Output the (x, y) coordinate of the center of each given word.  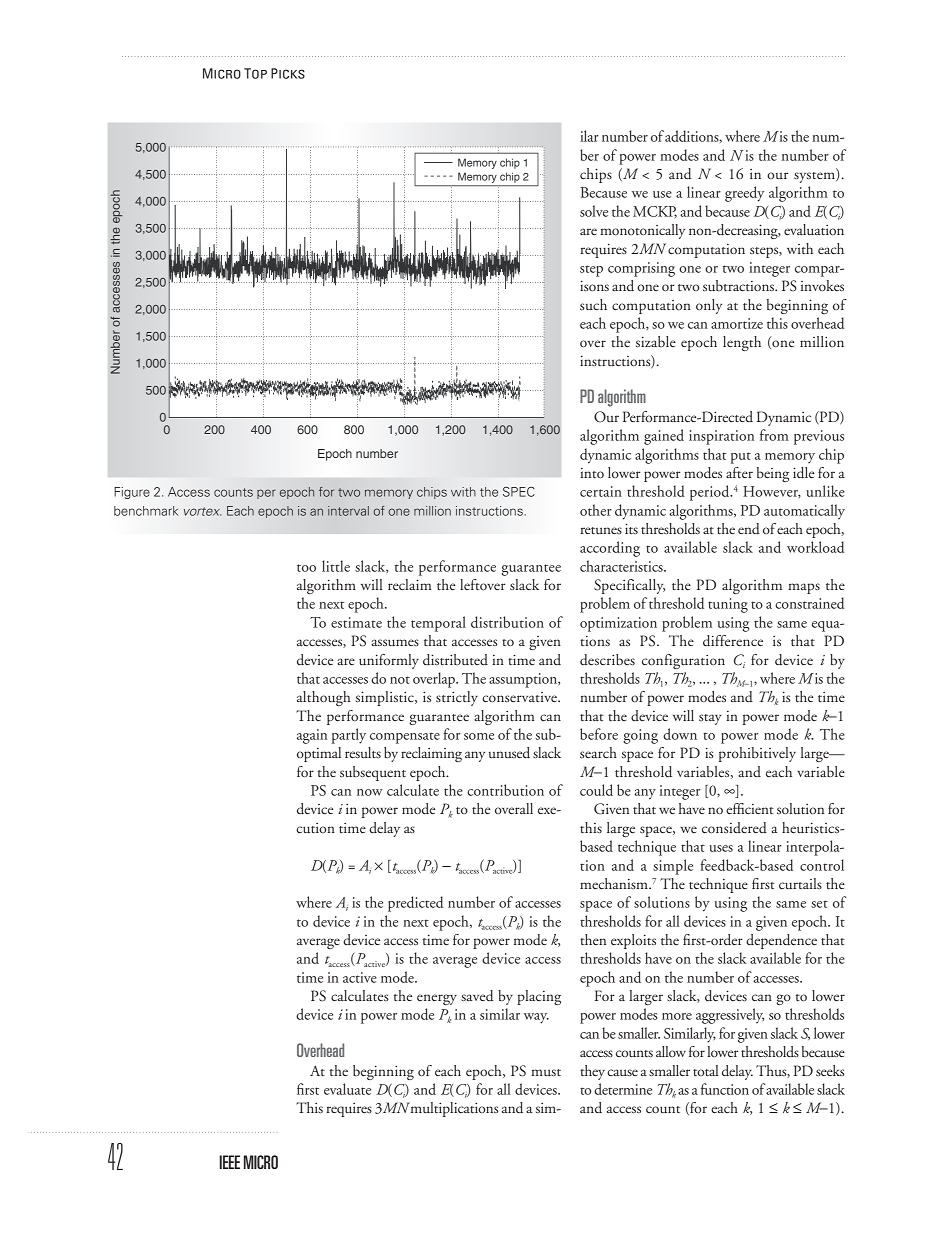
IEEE (229, 1162)
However (772, 492)
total (705, 1070)
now (370, 792)
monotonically (642, 231)
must (546, 1072)
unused (509, 753)
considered (734, 828)
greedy (744, 194)
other (596, 510)
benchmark (146, 511)
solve (594, 211)
